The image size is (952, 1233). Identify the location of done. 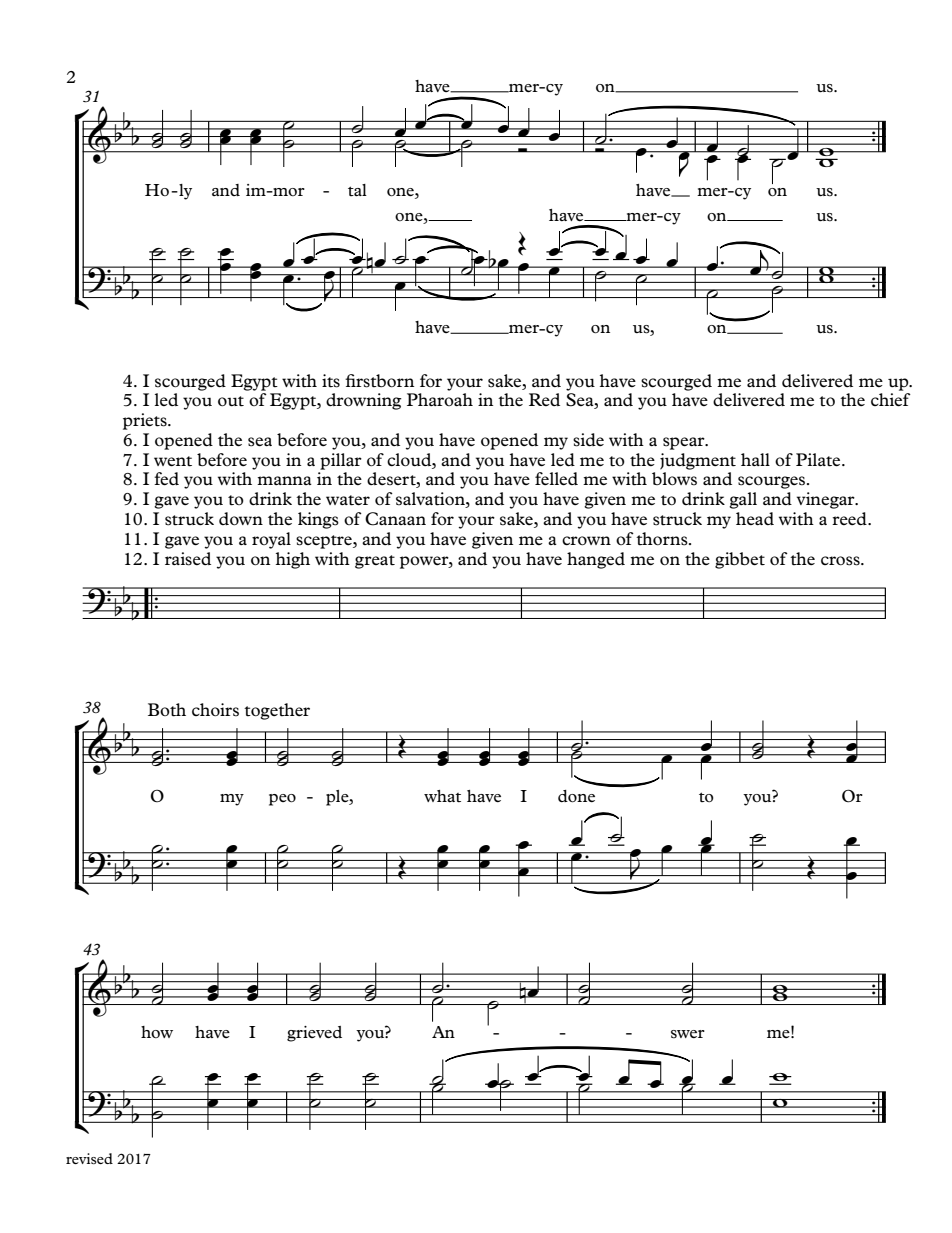
(576, 796).
